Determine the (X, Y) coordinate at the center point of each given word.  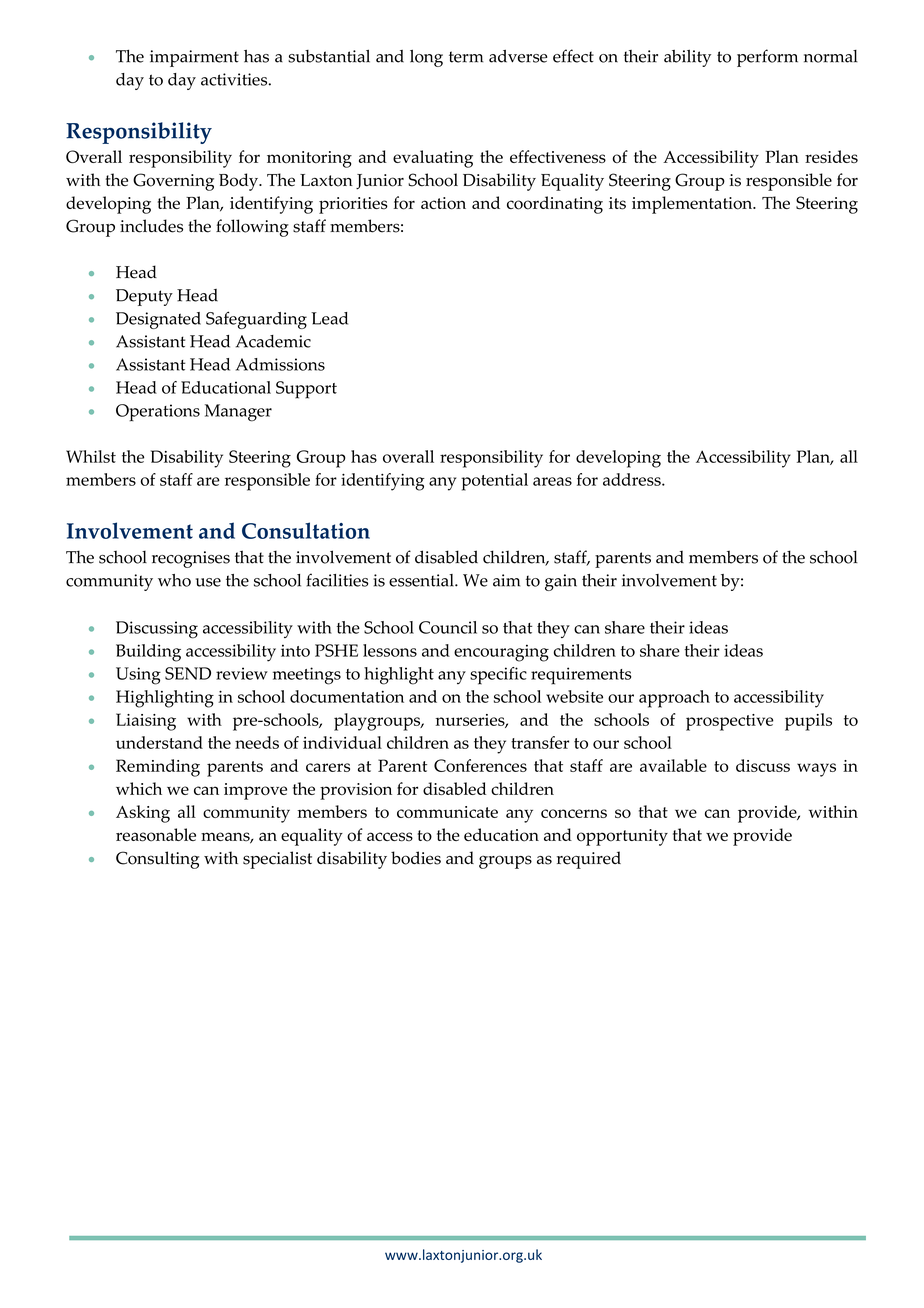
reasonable (156, 835)
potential (494, 482)
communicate (447, 812)
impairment (194, 58)
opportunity (622, 837)
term (466, 57)
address (633, 479)
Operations (158, 412)
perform (767, 58)
